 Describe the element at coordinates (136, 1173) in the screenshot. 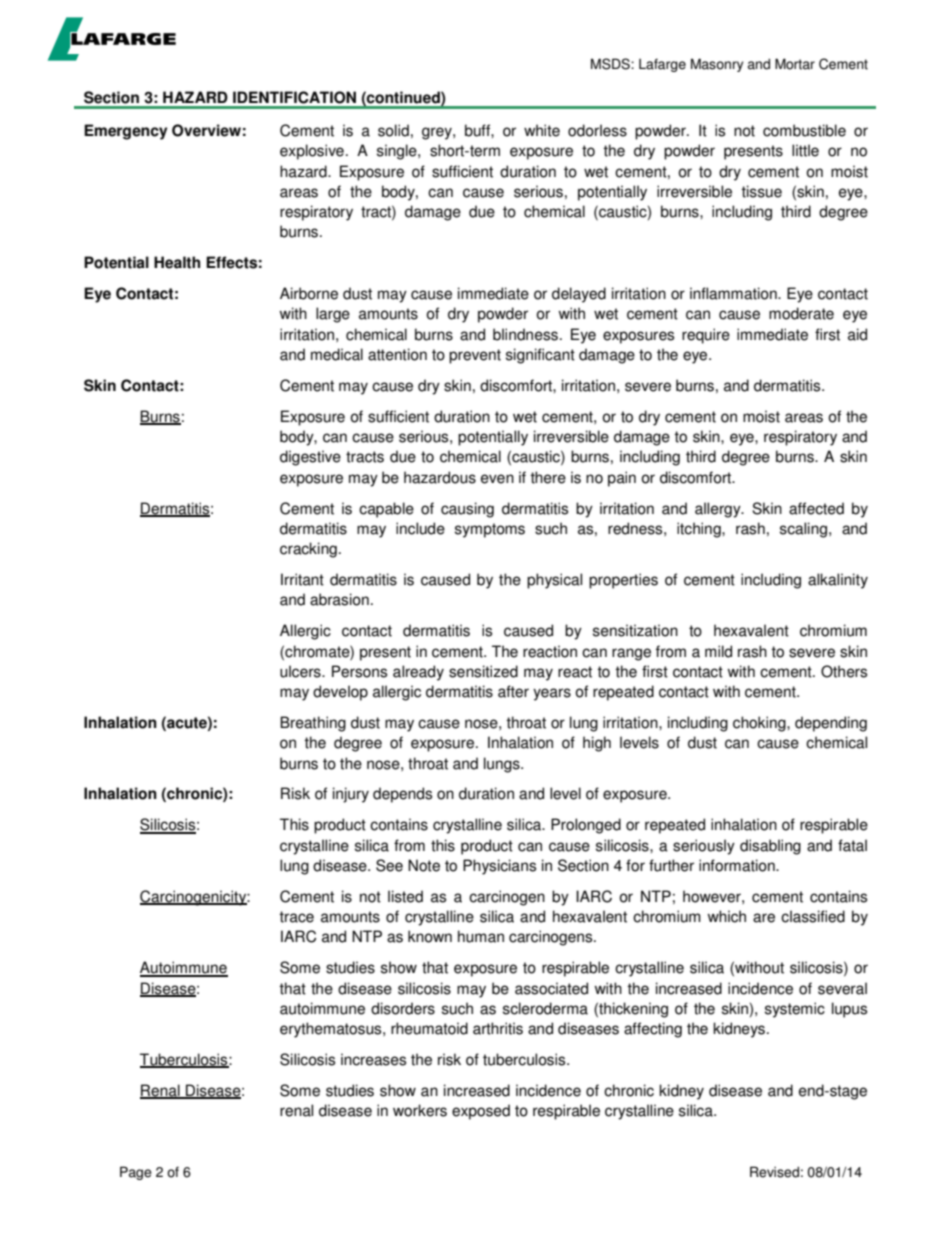

I see `Page` at that location.
